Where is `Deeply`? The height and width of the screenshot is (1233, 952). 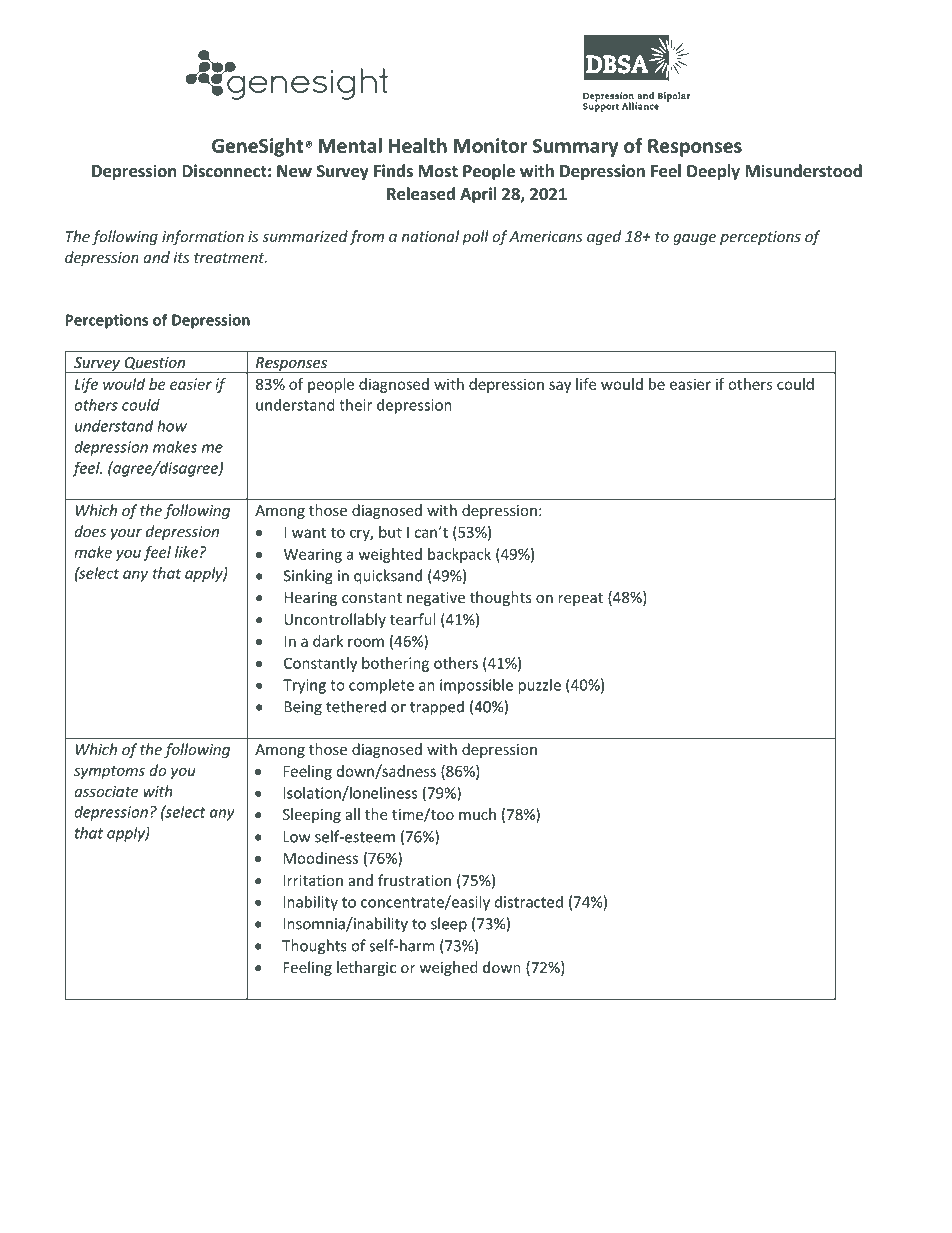
Deeply is located at coordinates (713, 172).
